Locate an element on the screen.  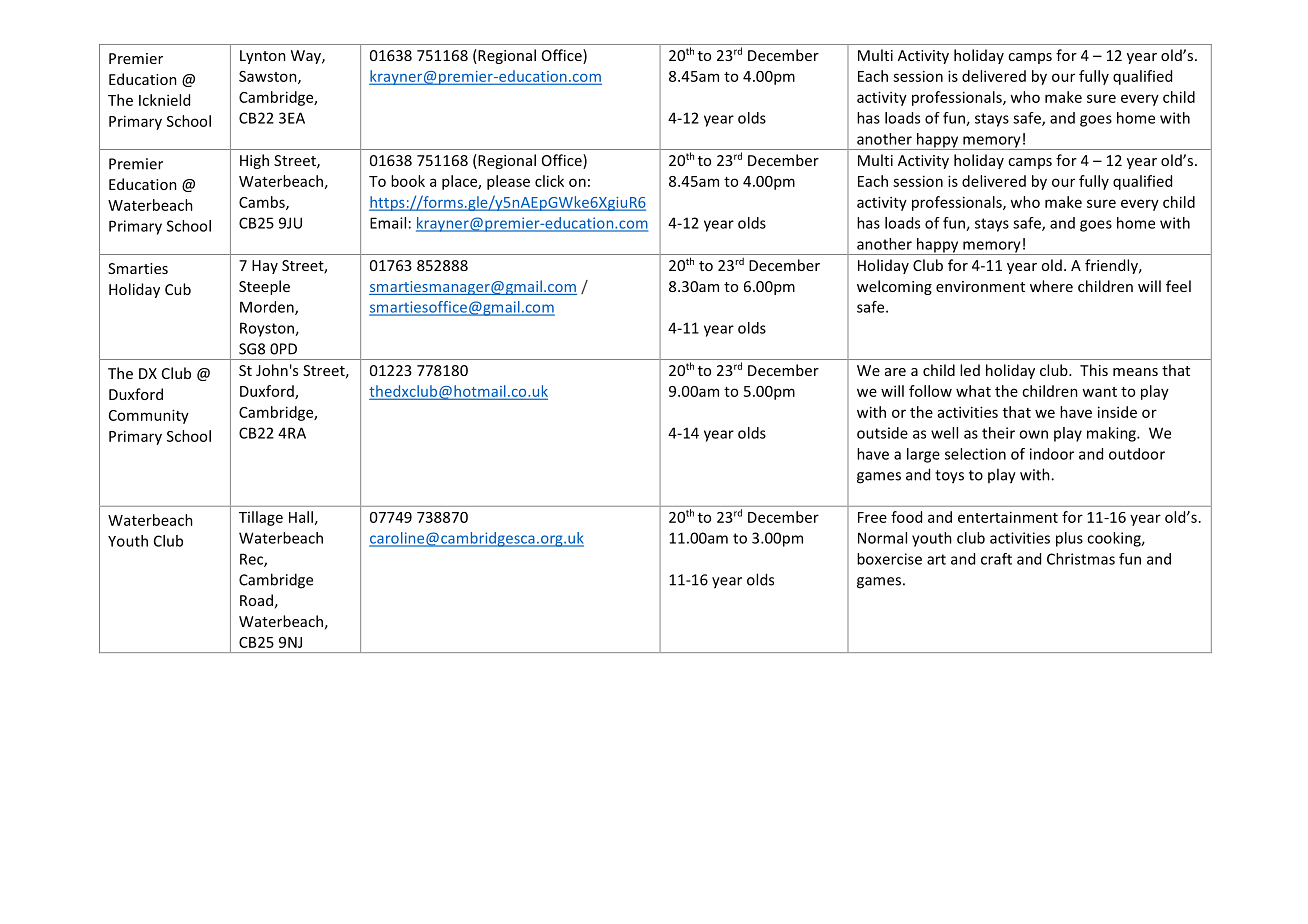
Cub is located at coordinates (178, 289).
